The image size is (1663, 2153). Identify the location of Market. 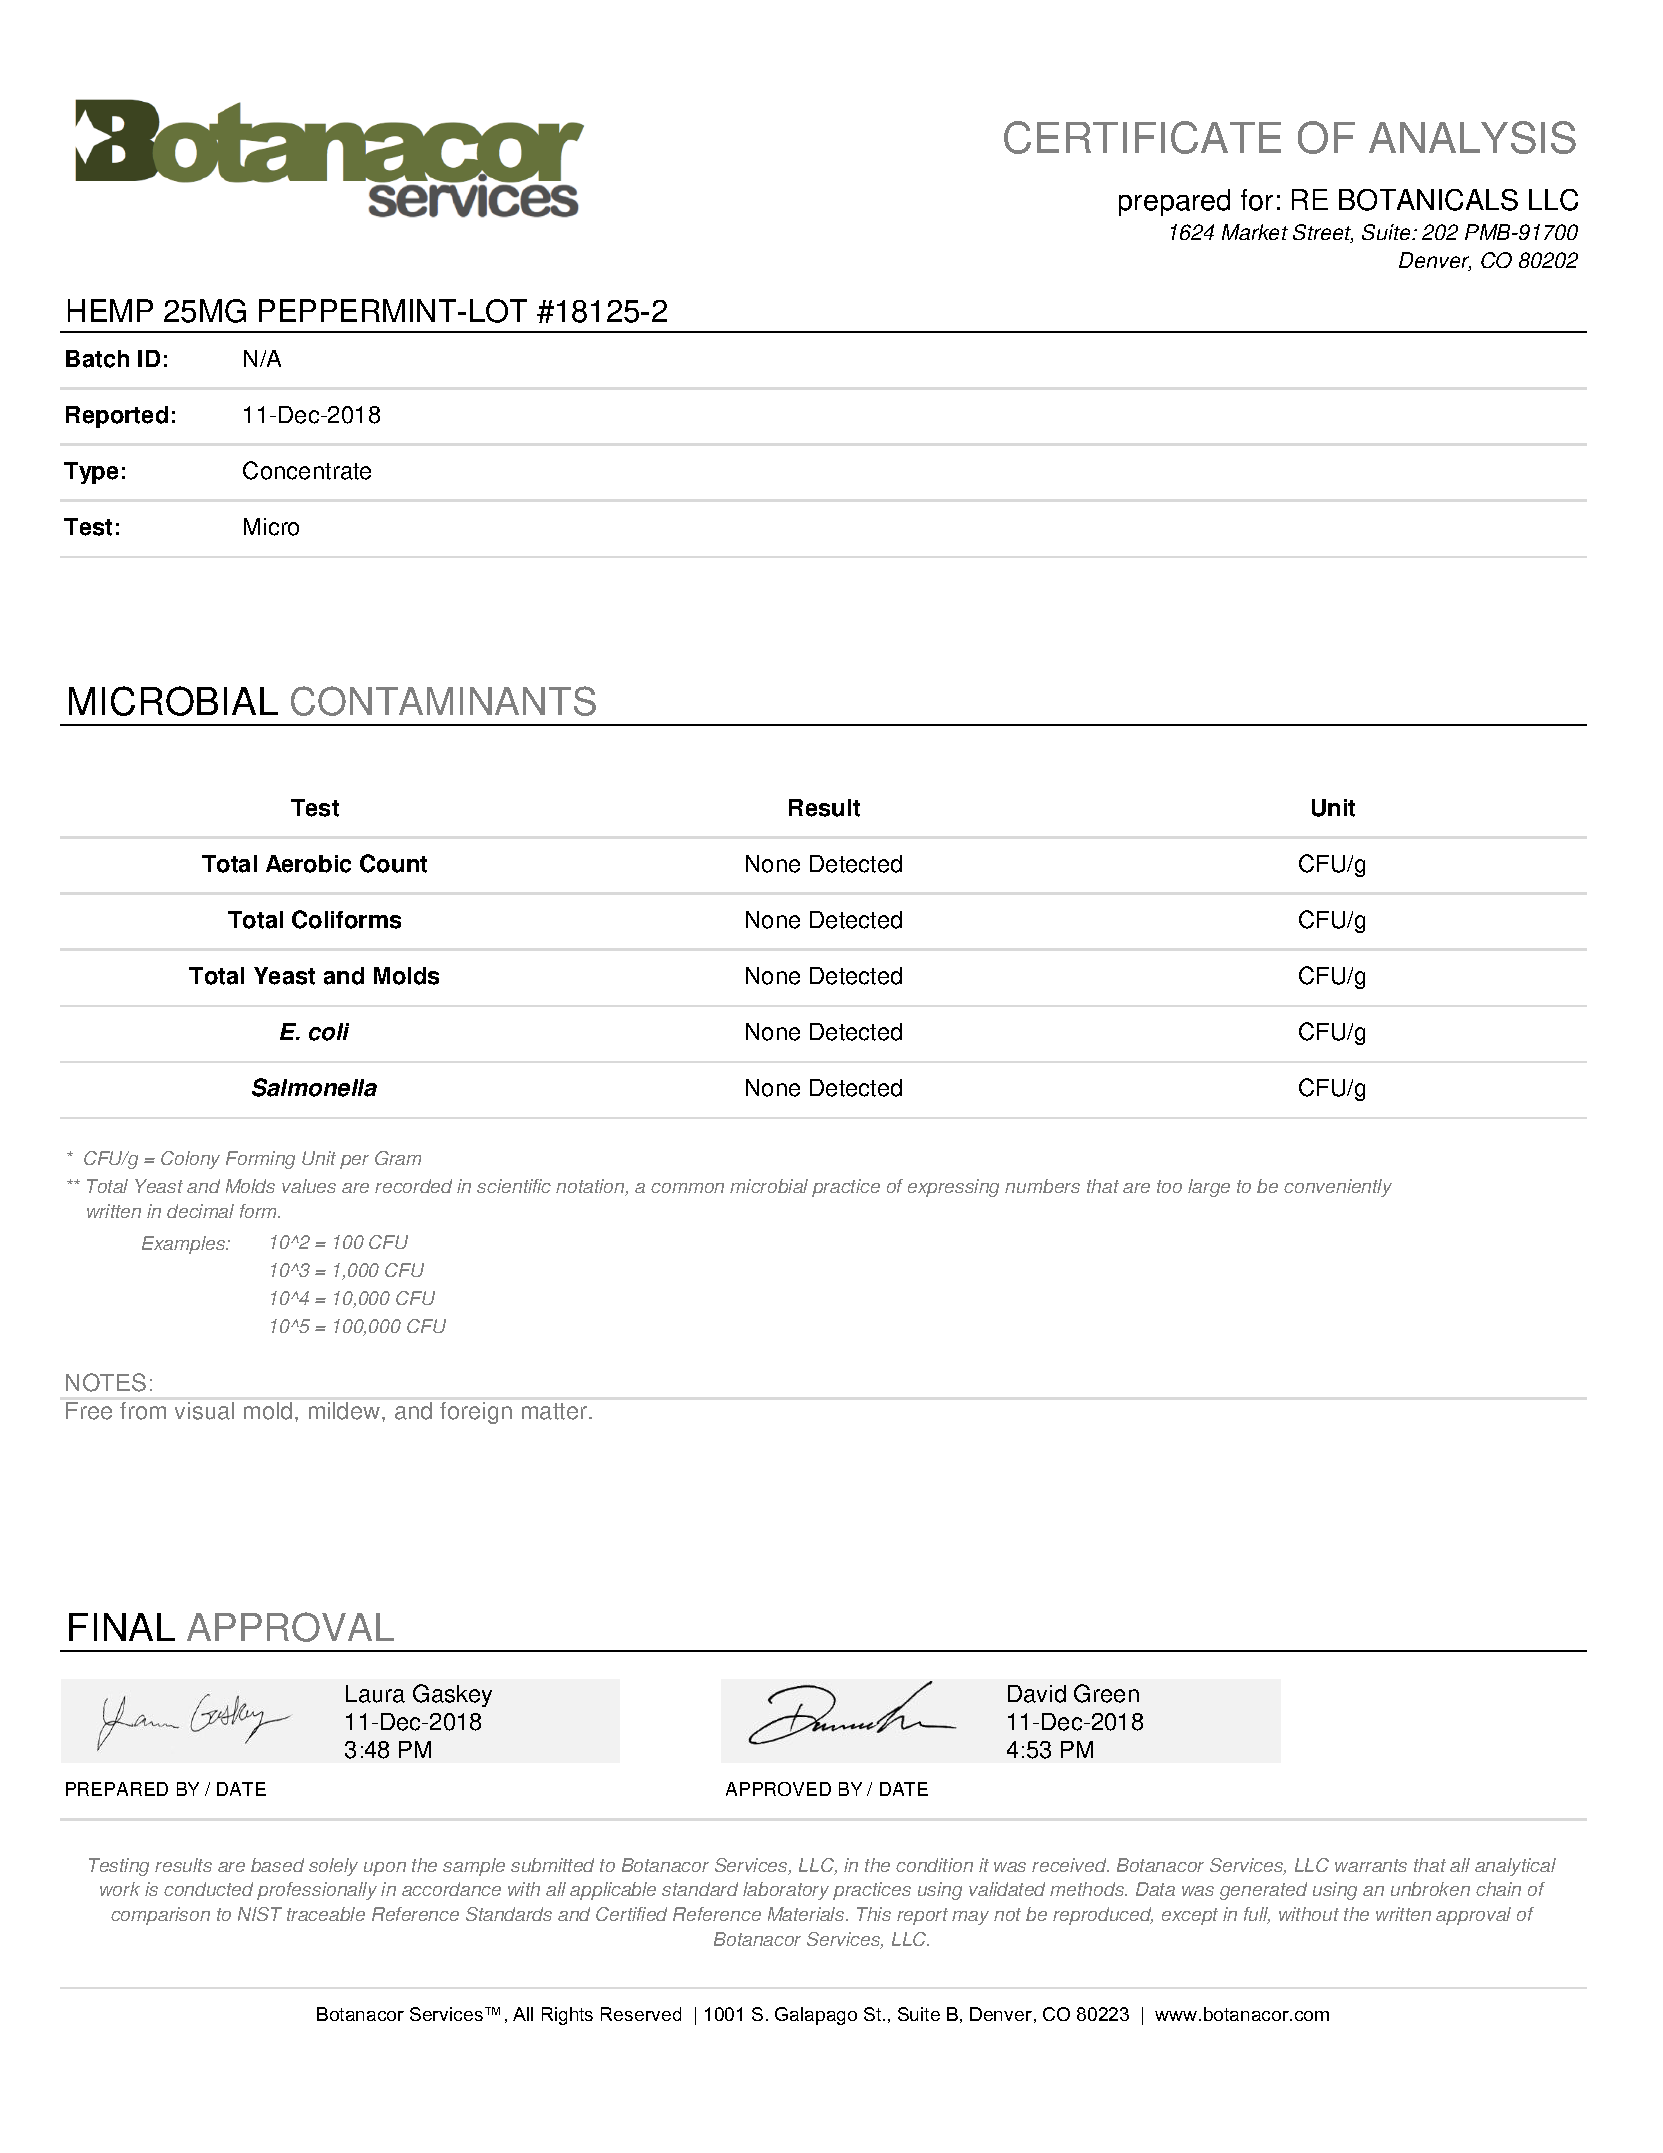
(1255, 232).
